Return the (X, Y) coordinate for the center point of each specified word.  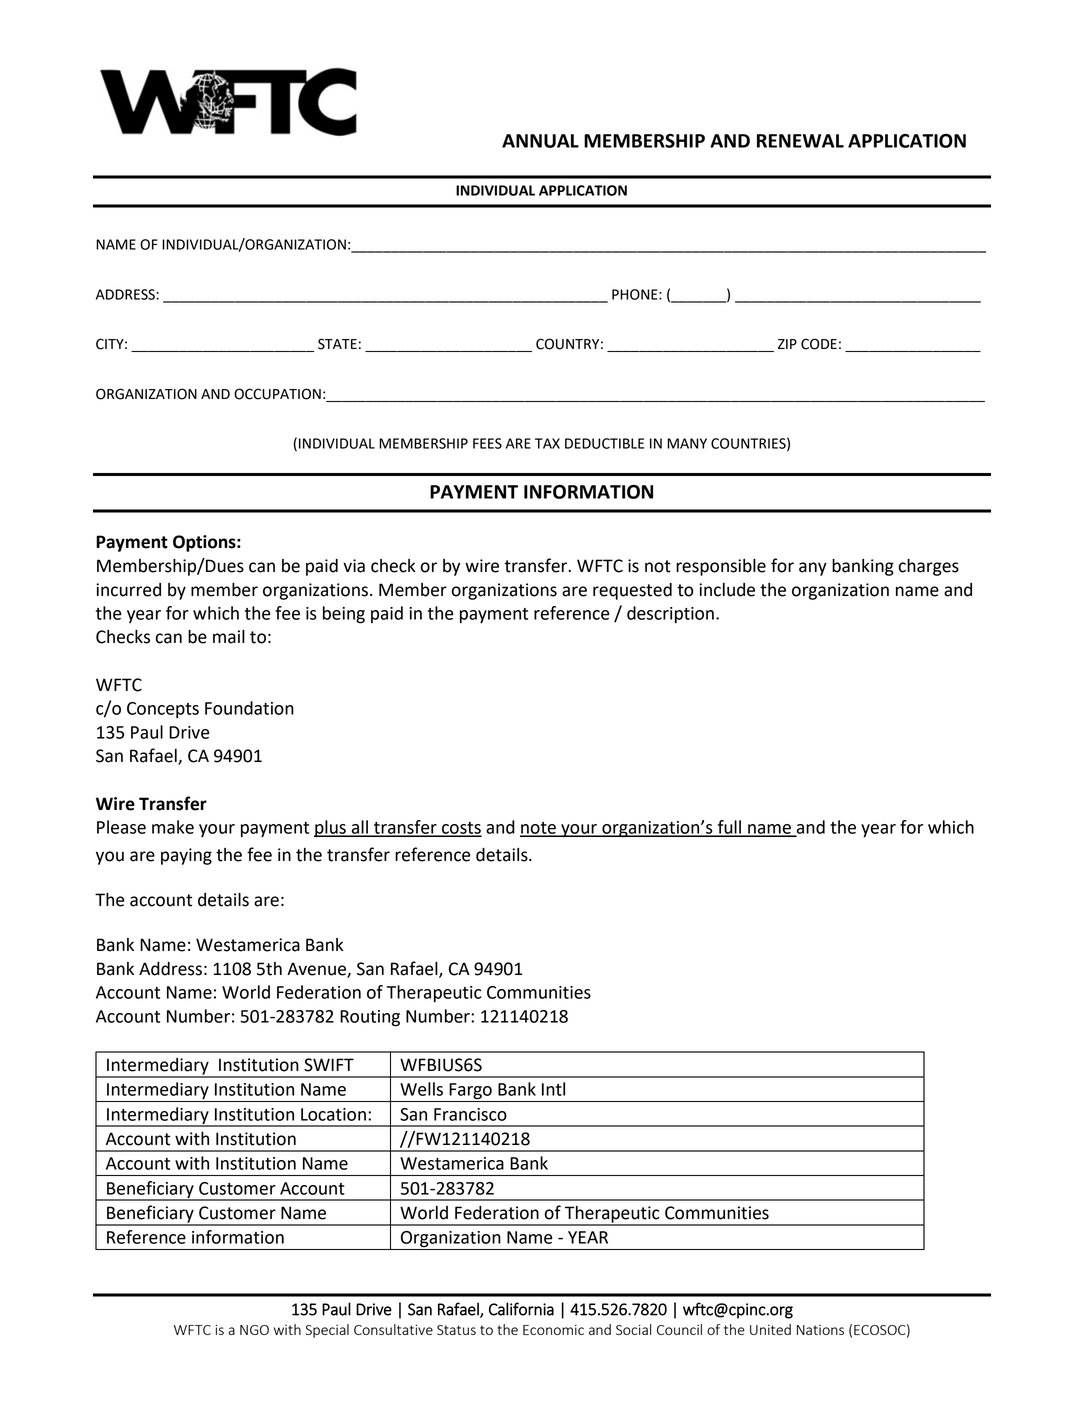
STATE (337, 344)
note (539, 829)
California (521, 1309)
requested (632, 591)
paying (186, 856)
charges (929, 567)
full (729, 828)
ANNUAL (540, 141)
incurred (128, 590)
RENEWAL (800, 141)
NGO (254, 1330)
